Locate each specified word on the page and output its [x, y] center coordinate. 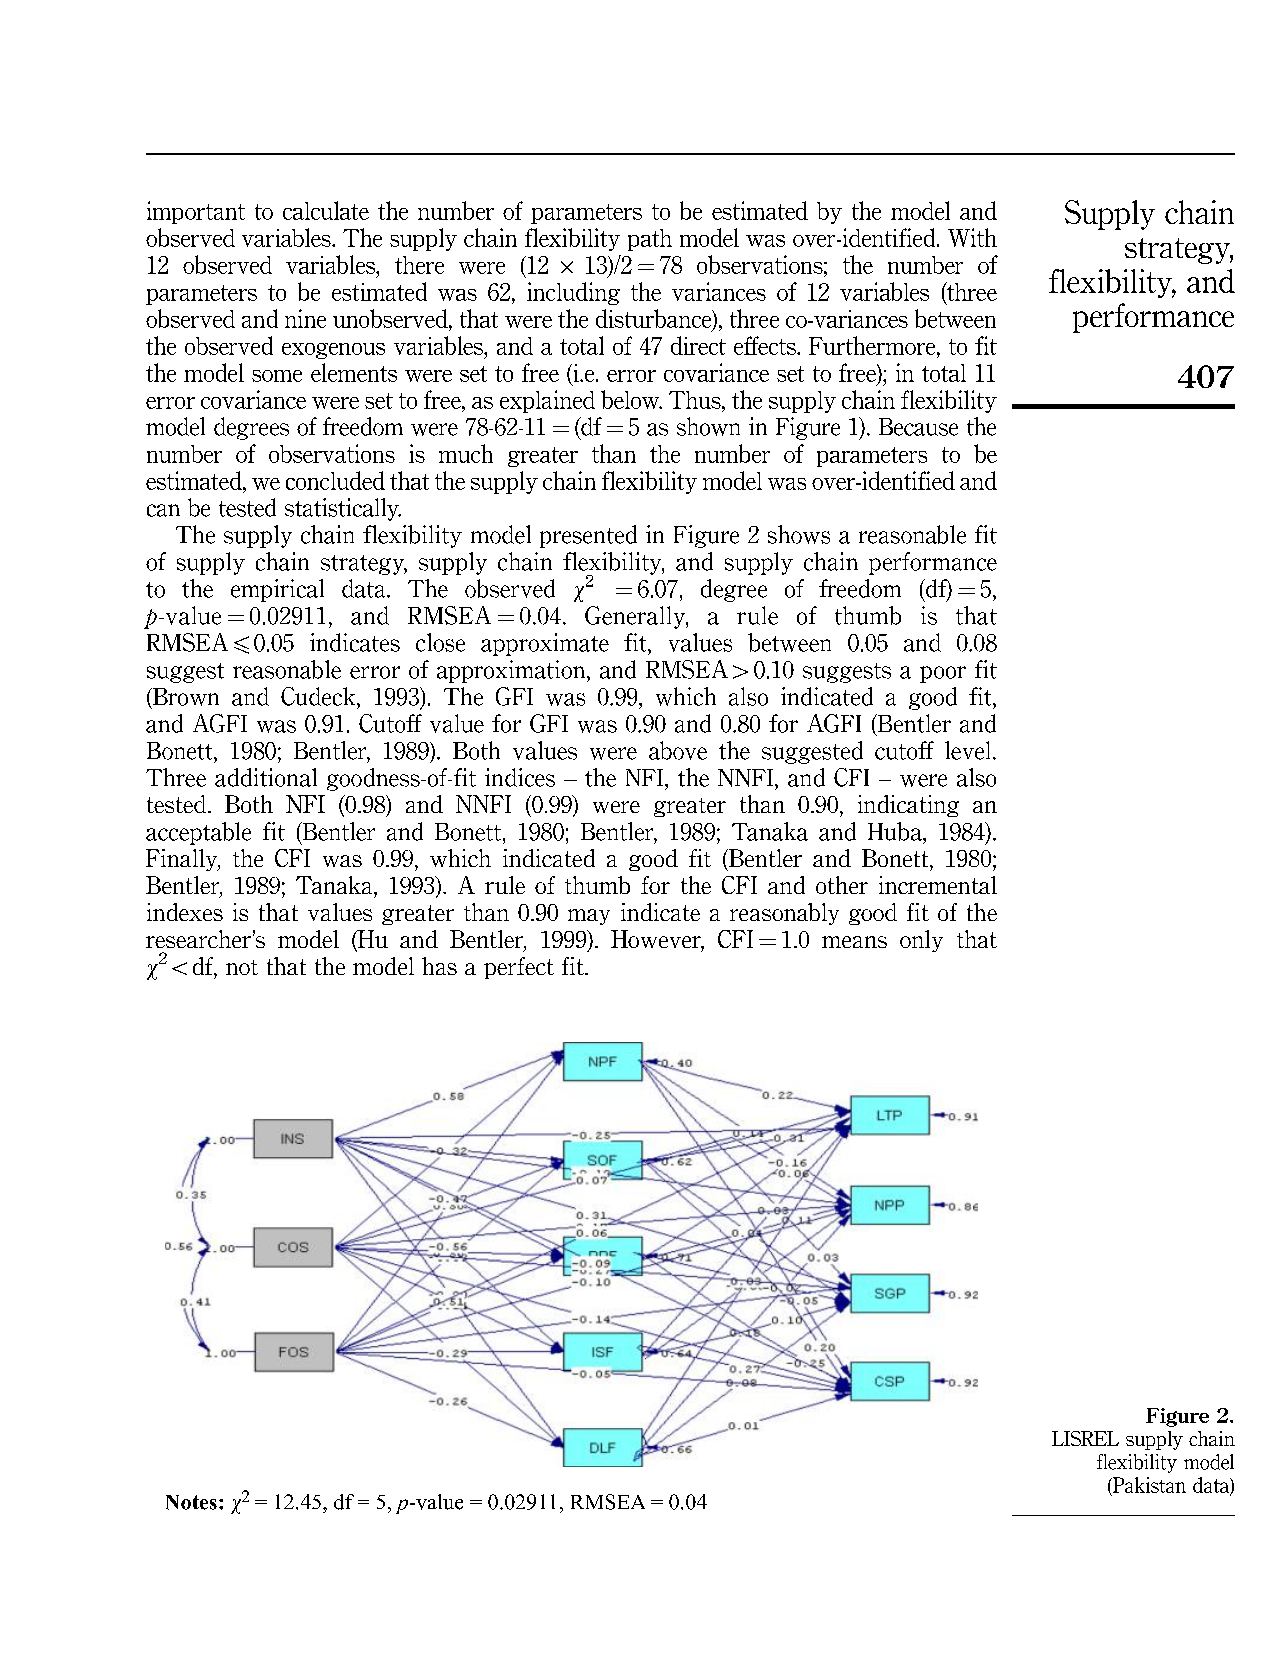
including [573, 293]
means [854, 942]
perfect [519, 968]
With [972, 237]
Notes [191, 1502]
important [196, 212]
